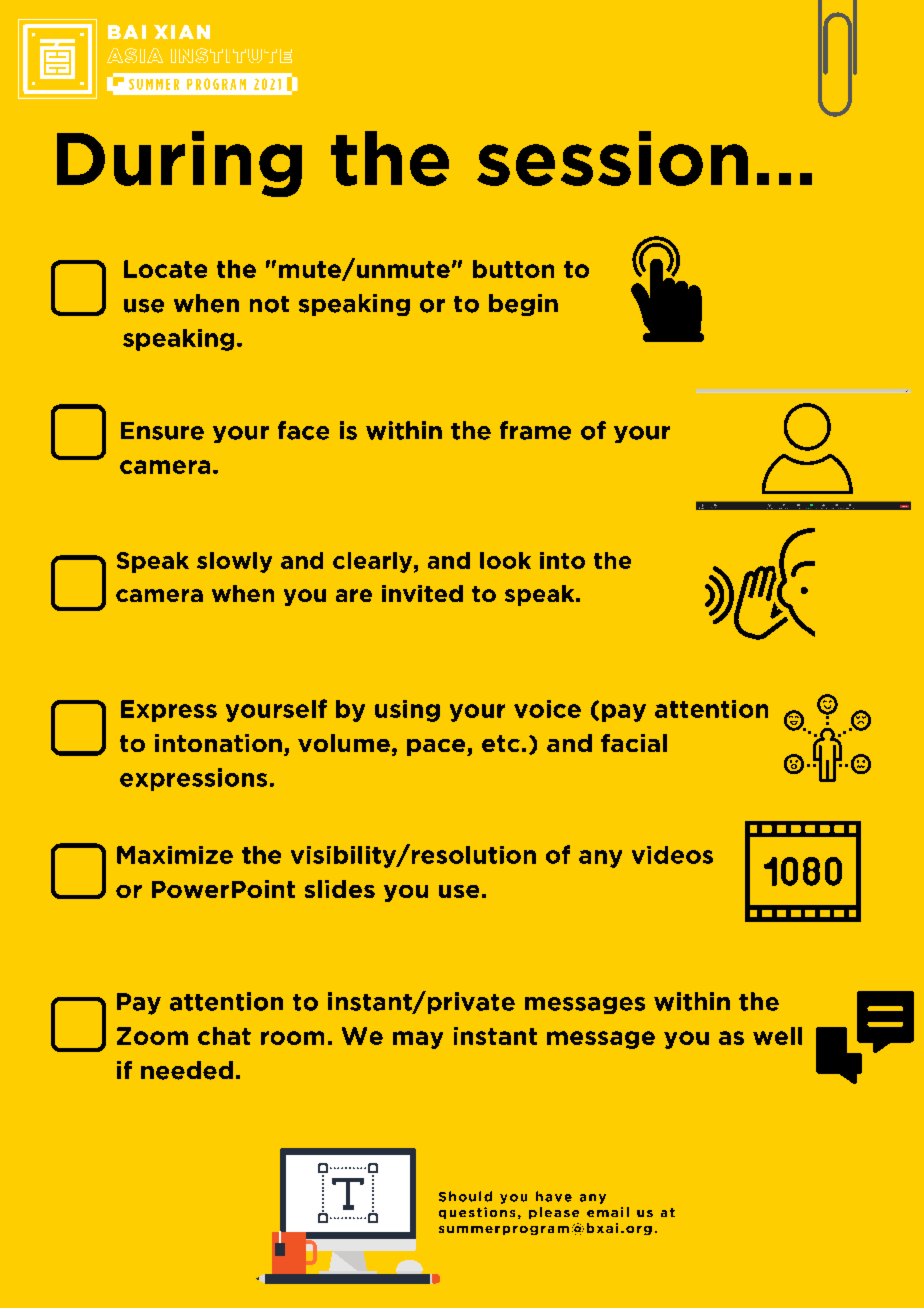 The image size is (924, 1308). I want to click on chat, so click(224, 1036).
